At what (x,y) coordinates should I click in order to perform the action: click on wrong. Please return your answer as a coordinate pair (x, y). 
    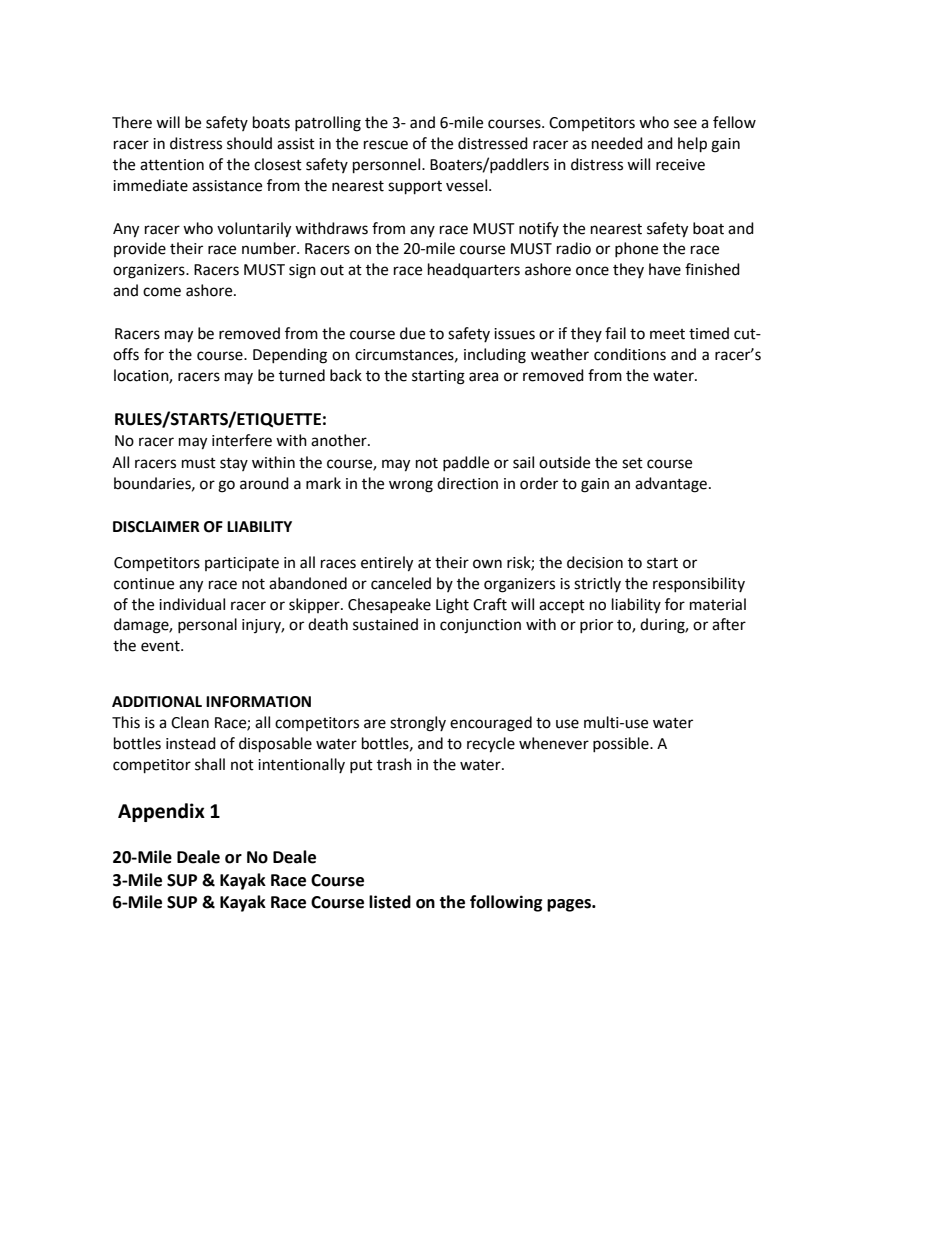
    Looking at the image, I should click on (411, 486).
